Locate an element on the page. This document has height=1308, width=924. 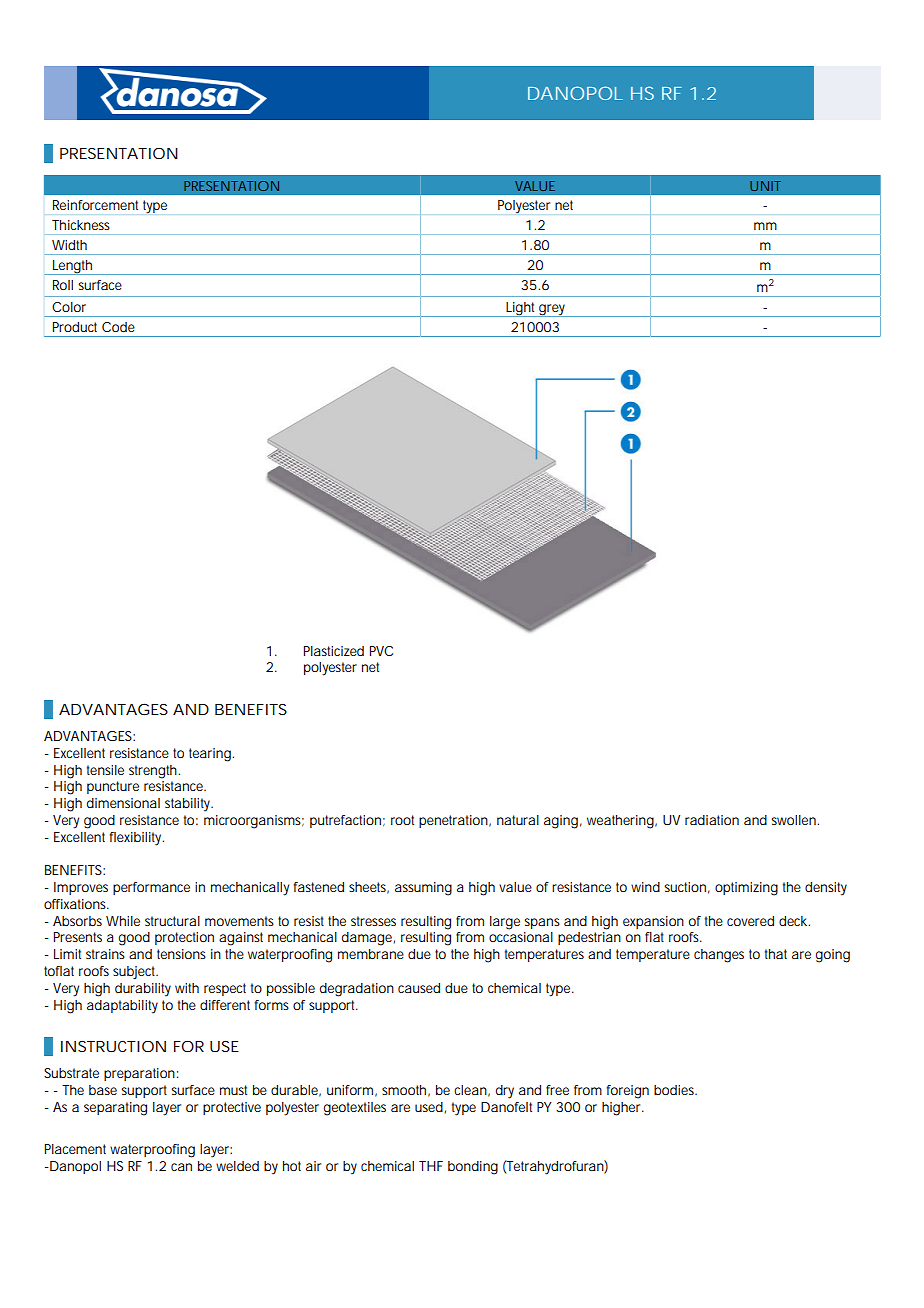
radiation is located at coordinates (712, 820).
